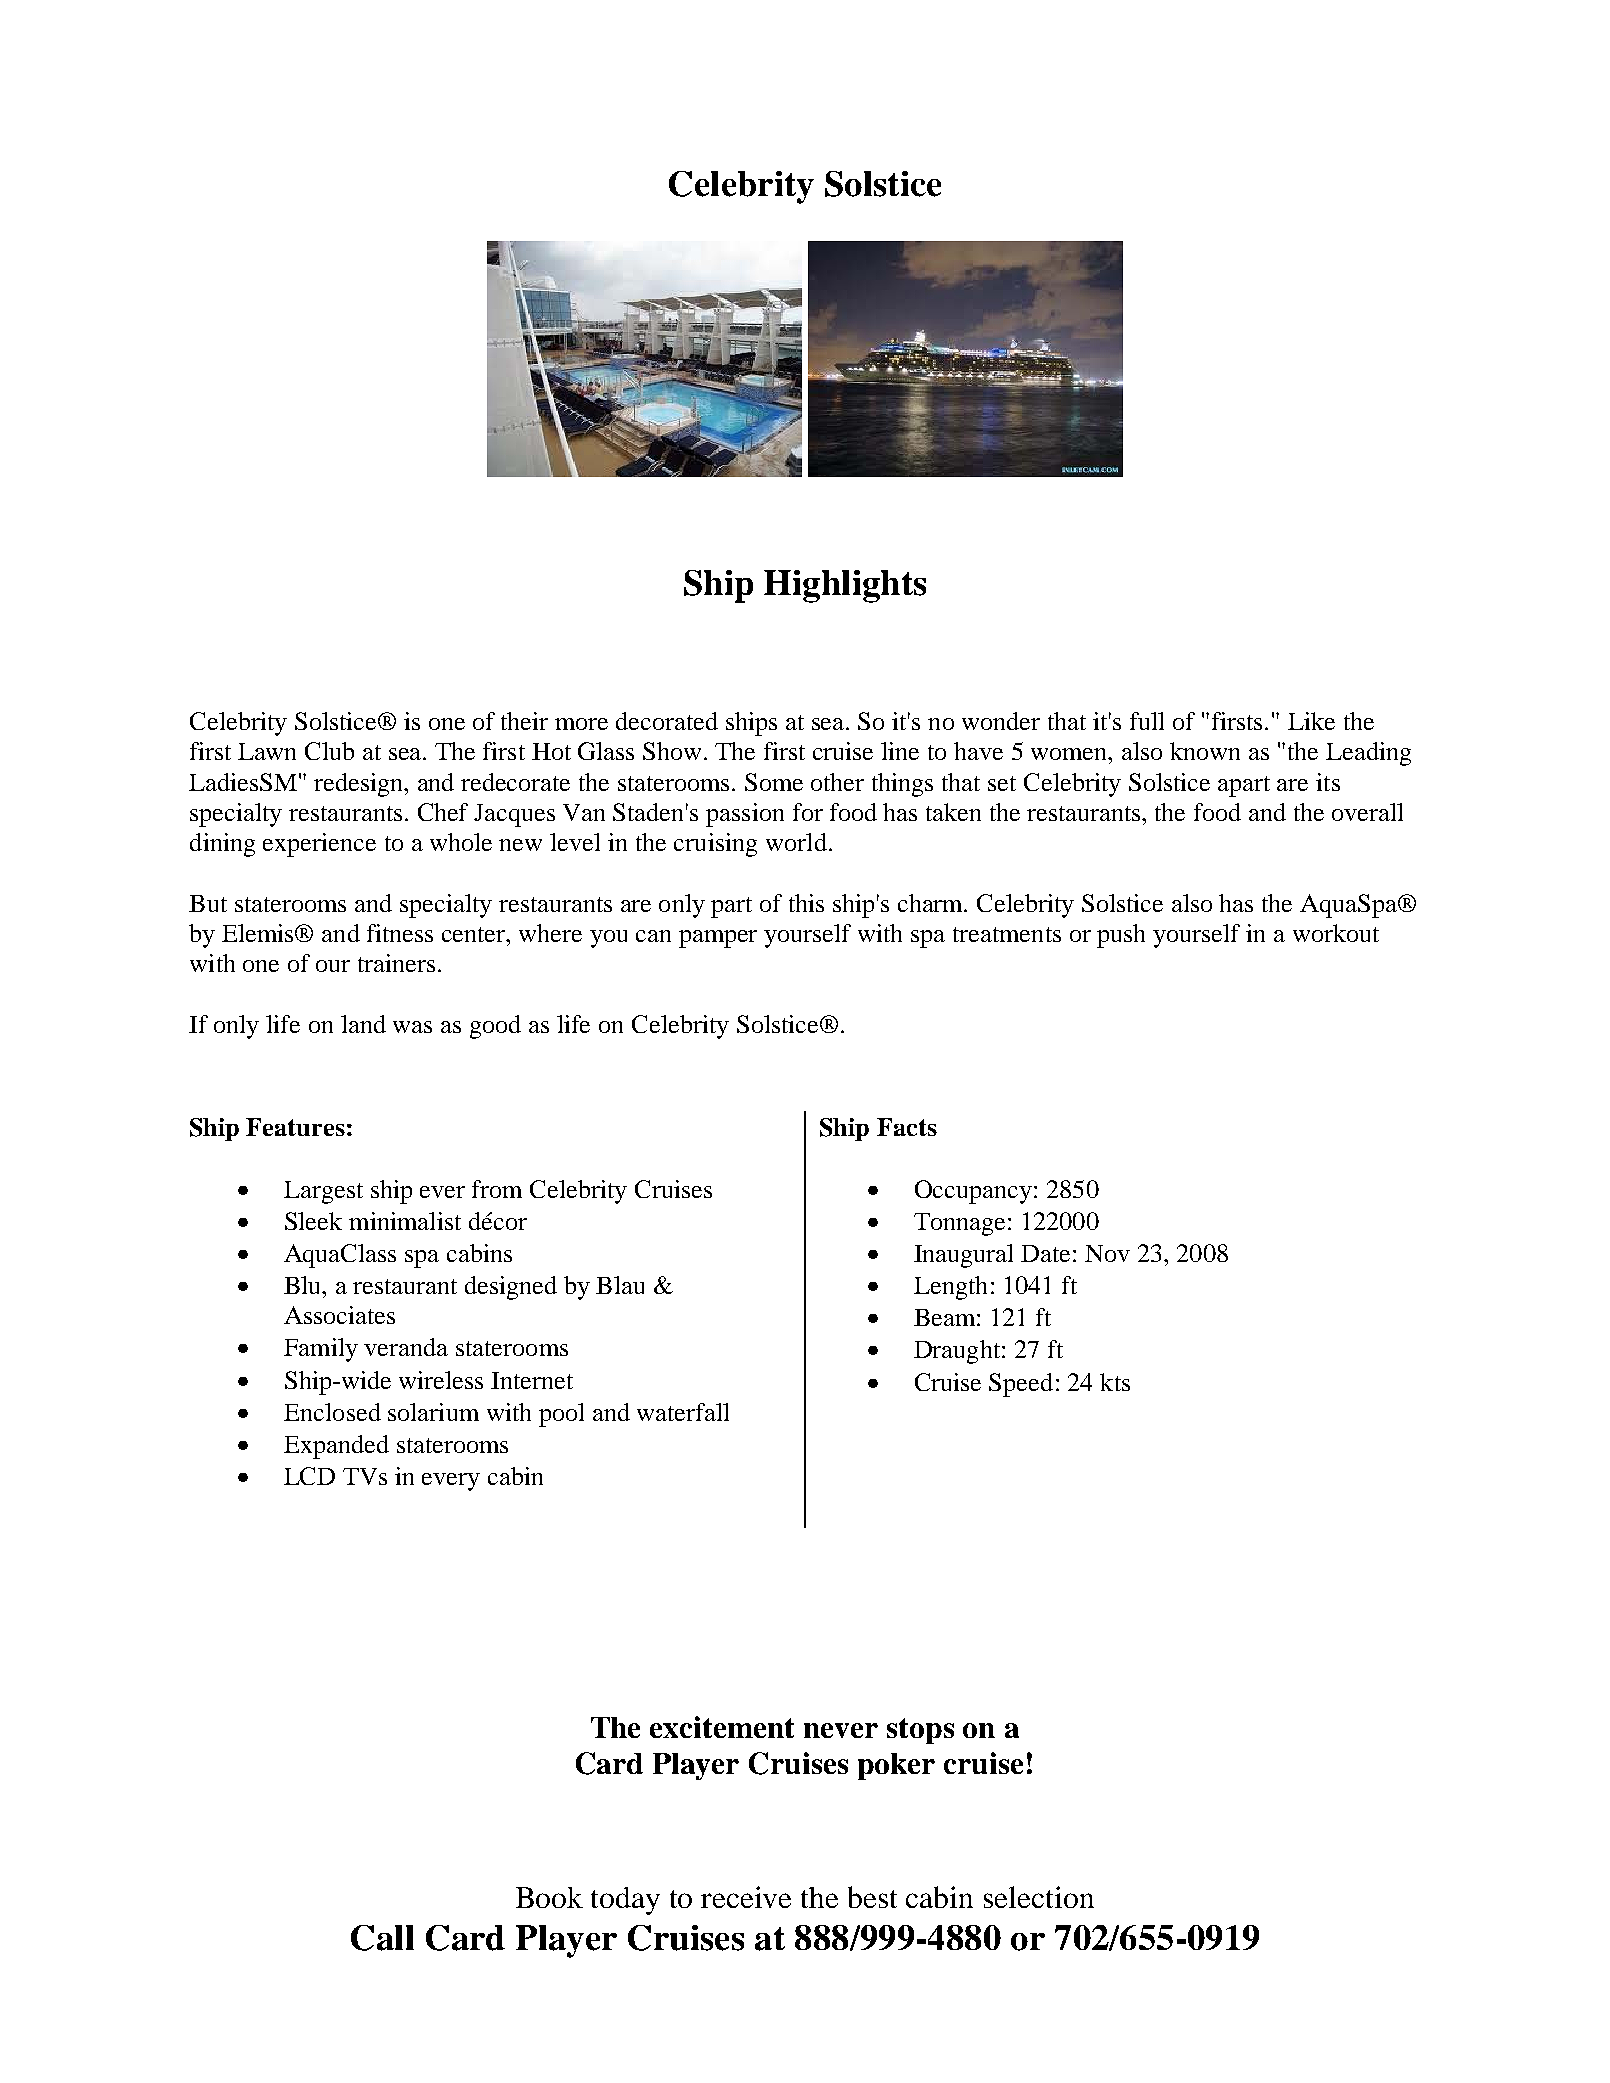 This page has width=1610, height=2083. Describe the element at coordinates (304, 1285) in the page. I see `Blu` at that location.
